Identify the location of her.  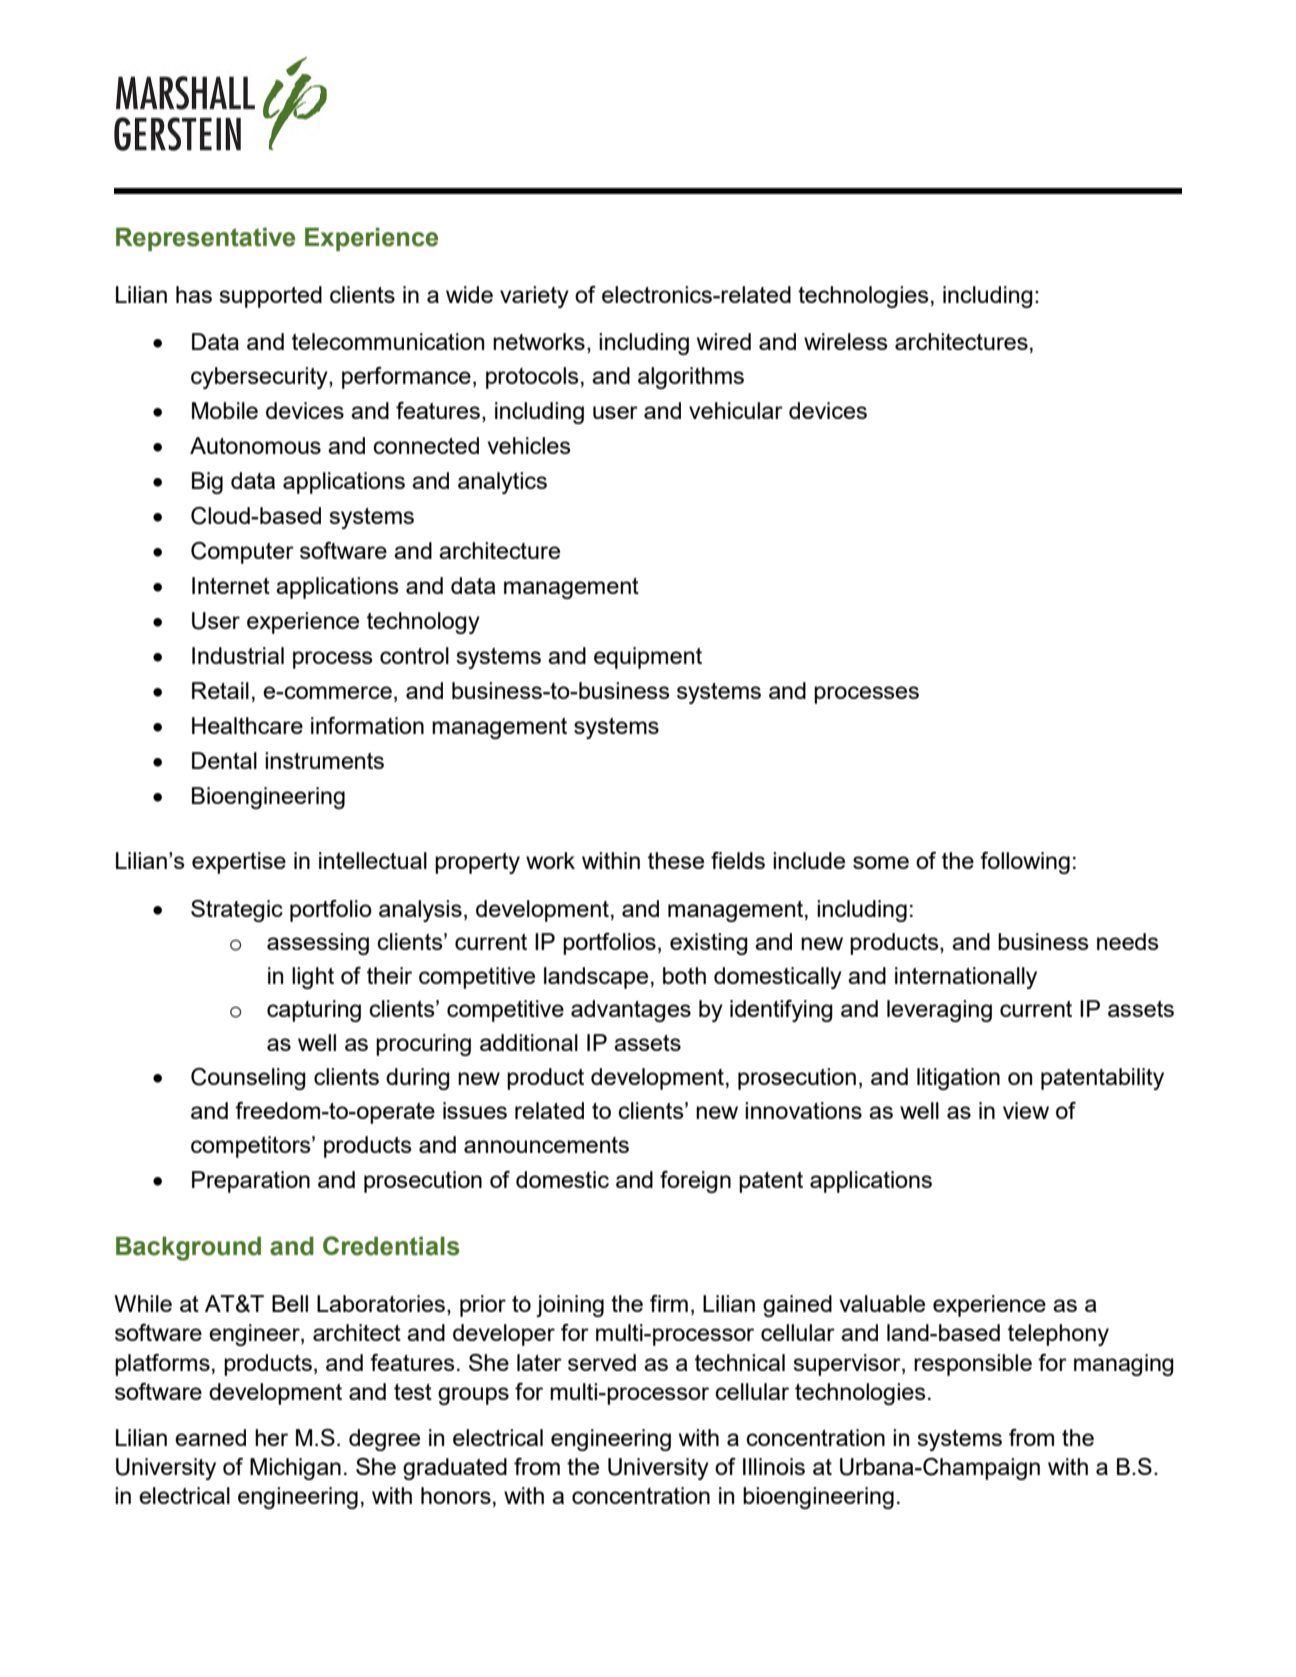
(271, 1437).
